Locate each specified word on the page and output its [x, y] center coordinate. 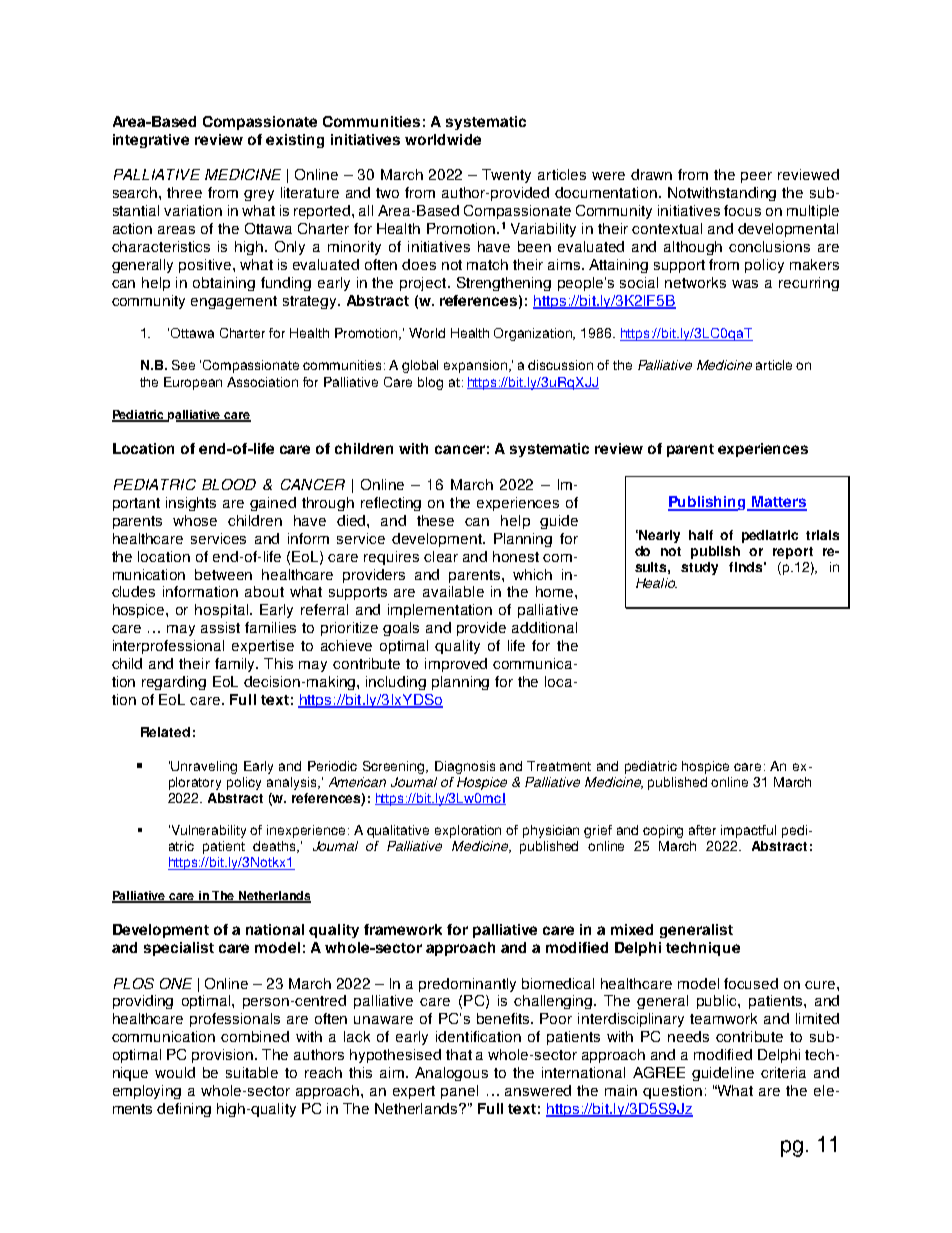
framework [403, 929]
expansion [475, 366]
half [701, 535]
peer [756, 177]
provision [224, 1056]
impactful [748, 831]
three [184, 192]
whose [195, 520]
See [183, 365]
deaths [275, 847]
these [435, 520]
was [745, 284]
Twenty [506, 176]
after [702, 830]
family [236, 665]
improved [456, 665]
